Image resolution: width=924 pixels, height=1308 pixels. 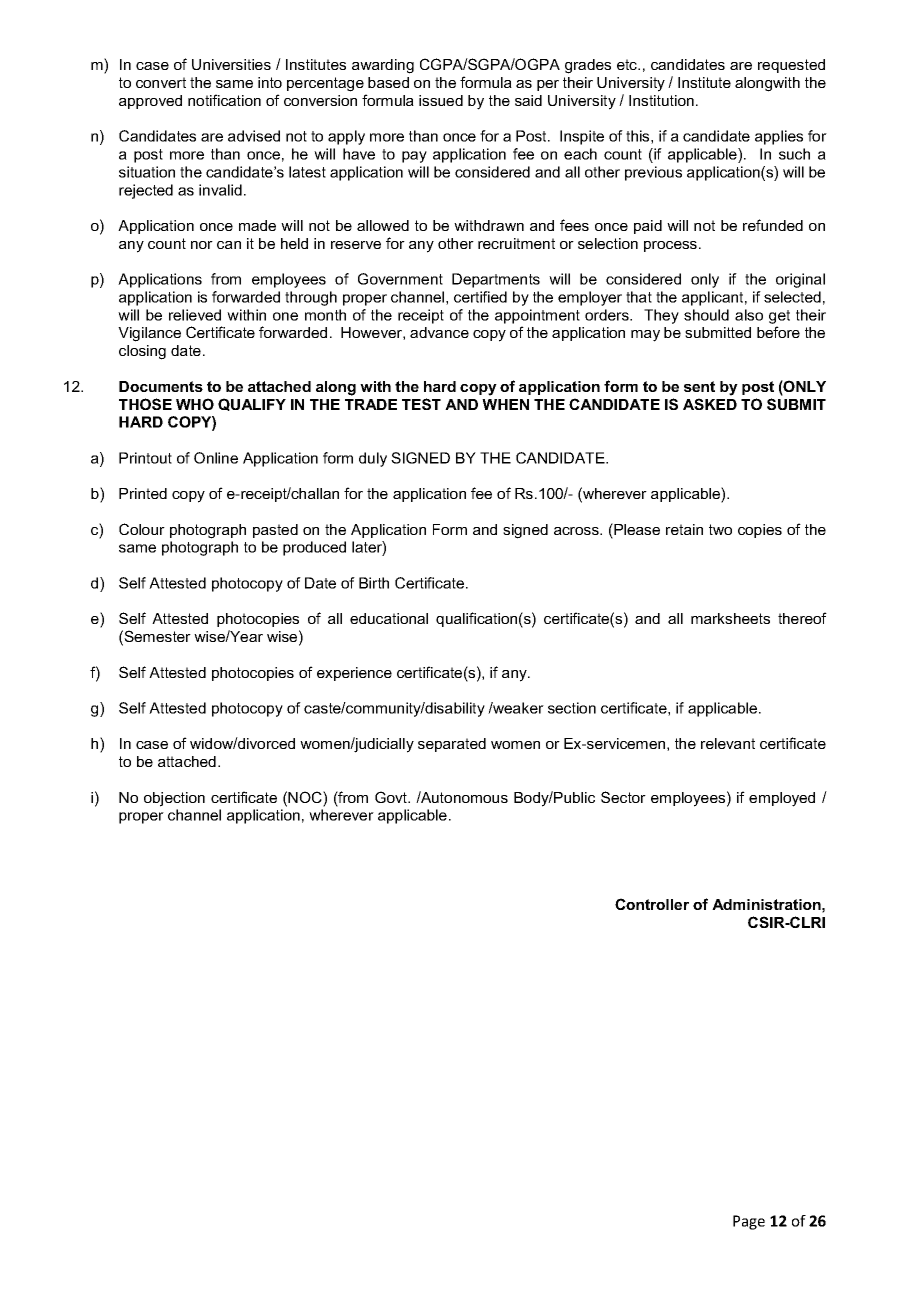 What do you see at coordinates (441, 100) in the screenshot?
I see `issued` at bounding box center [441, 100].
